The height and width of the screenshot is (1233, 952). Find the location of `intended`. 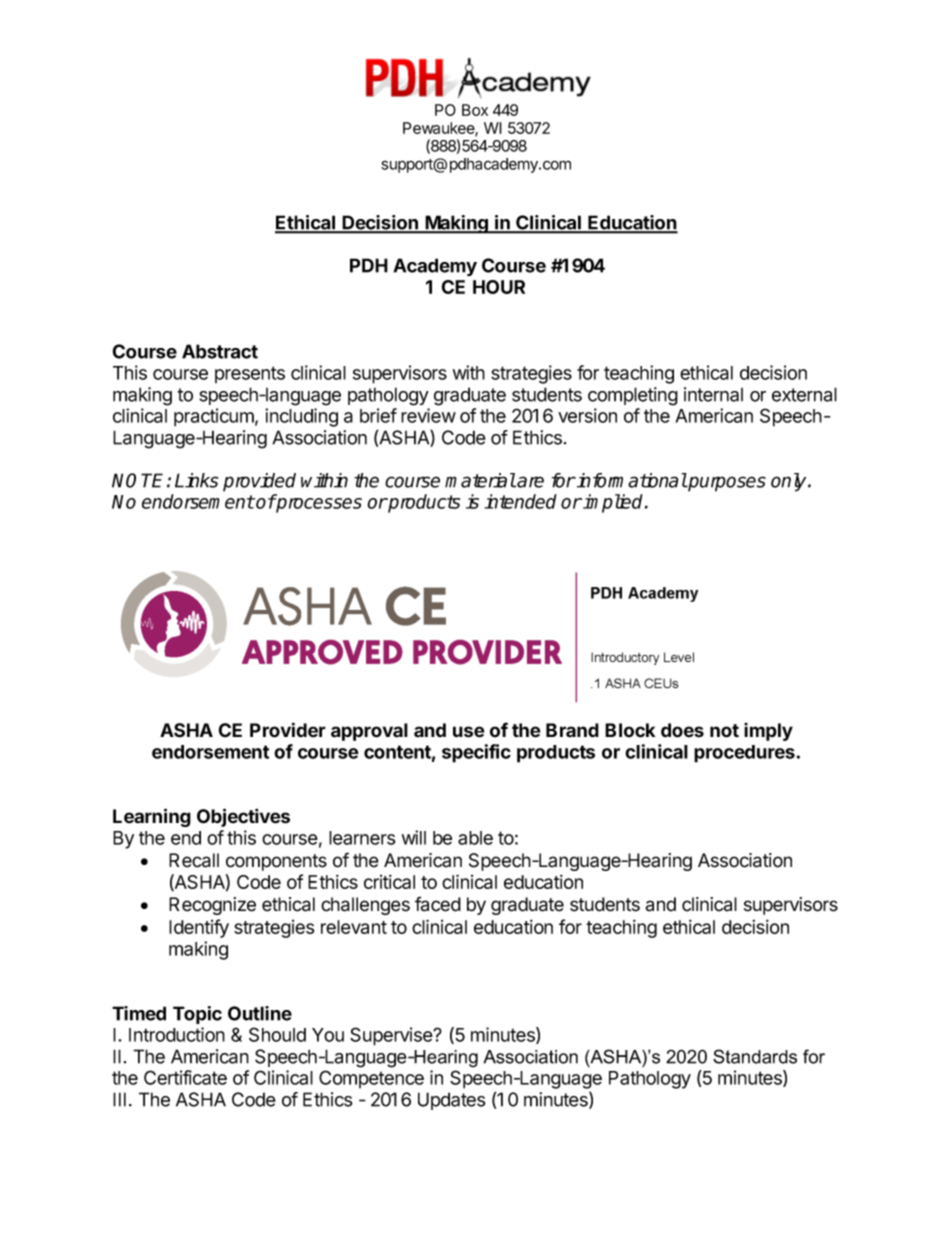

intended is located at coordinates (521, 501).
